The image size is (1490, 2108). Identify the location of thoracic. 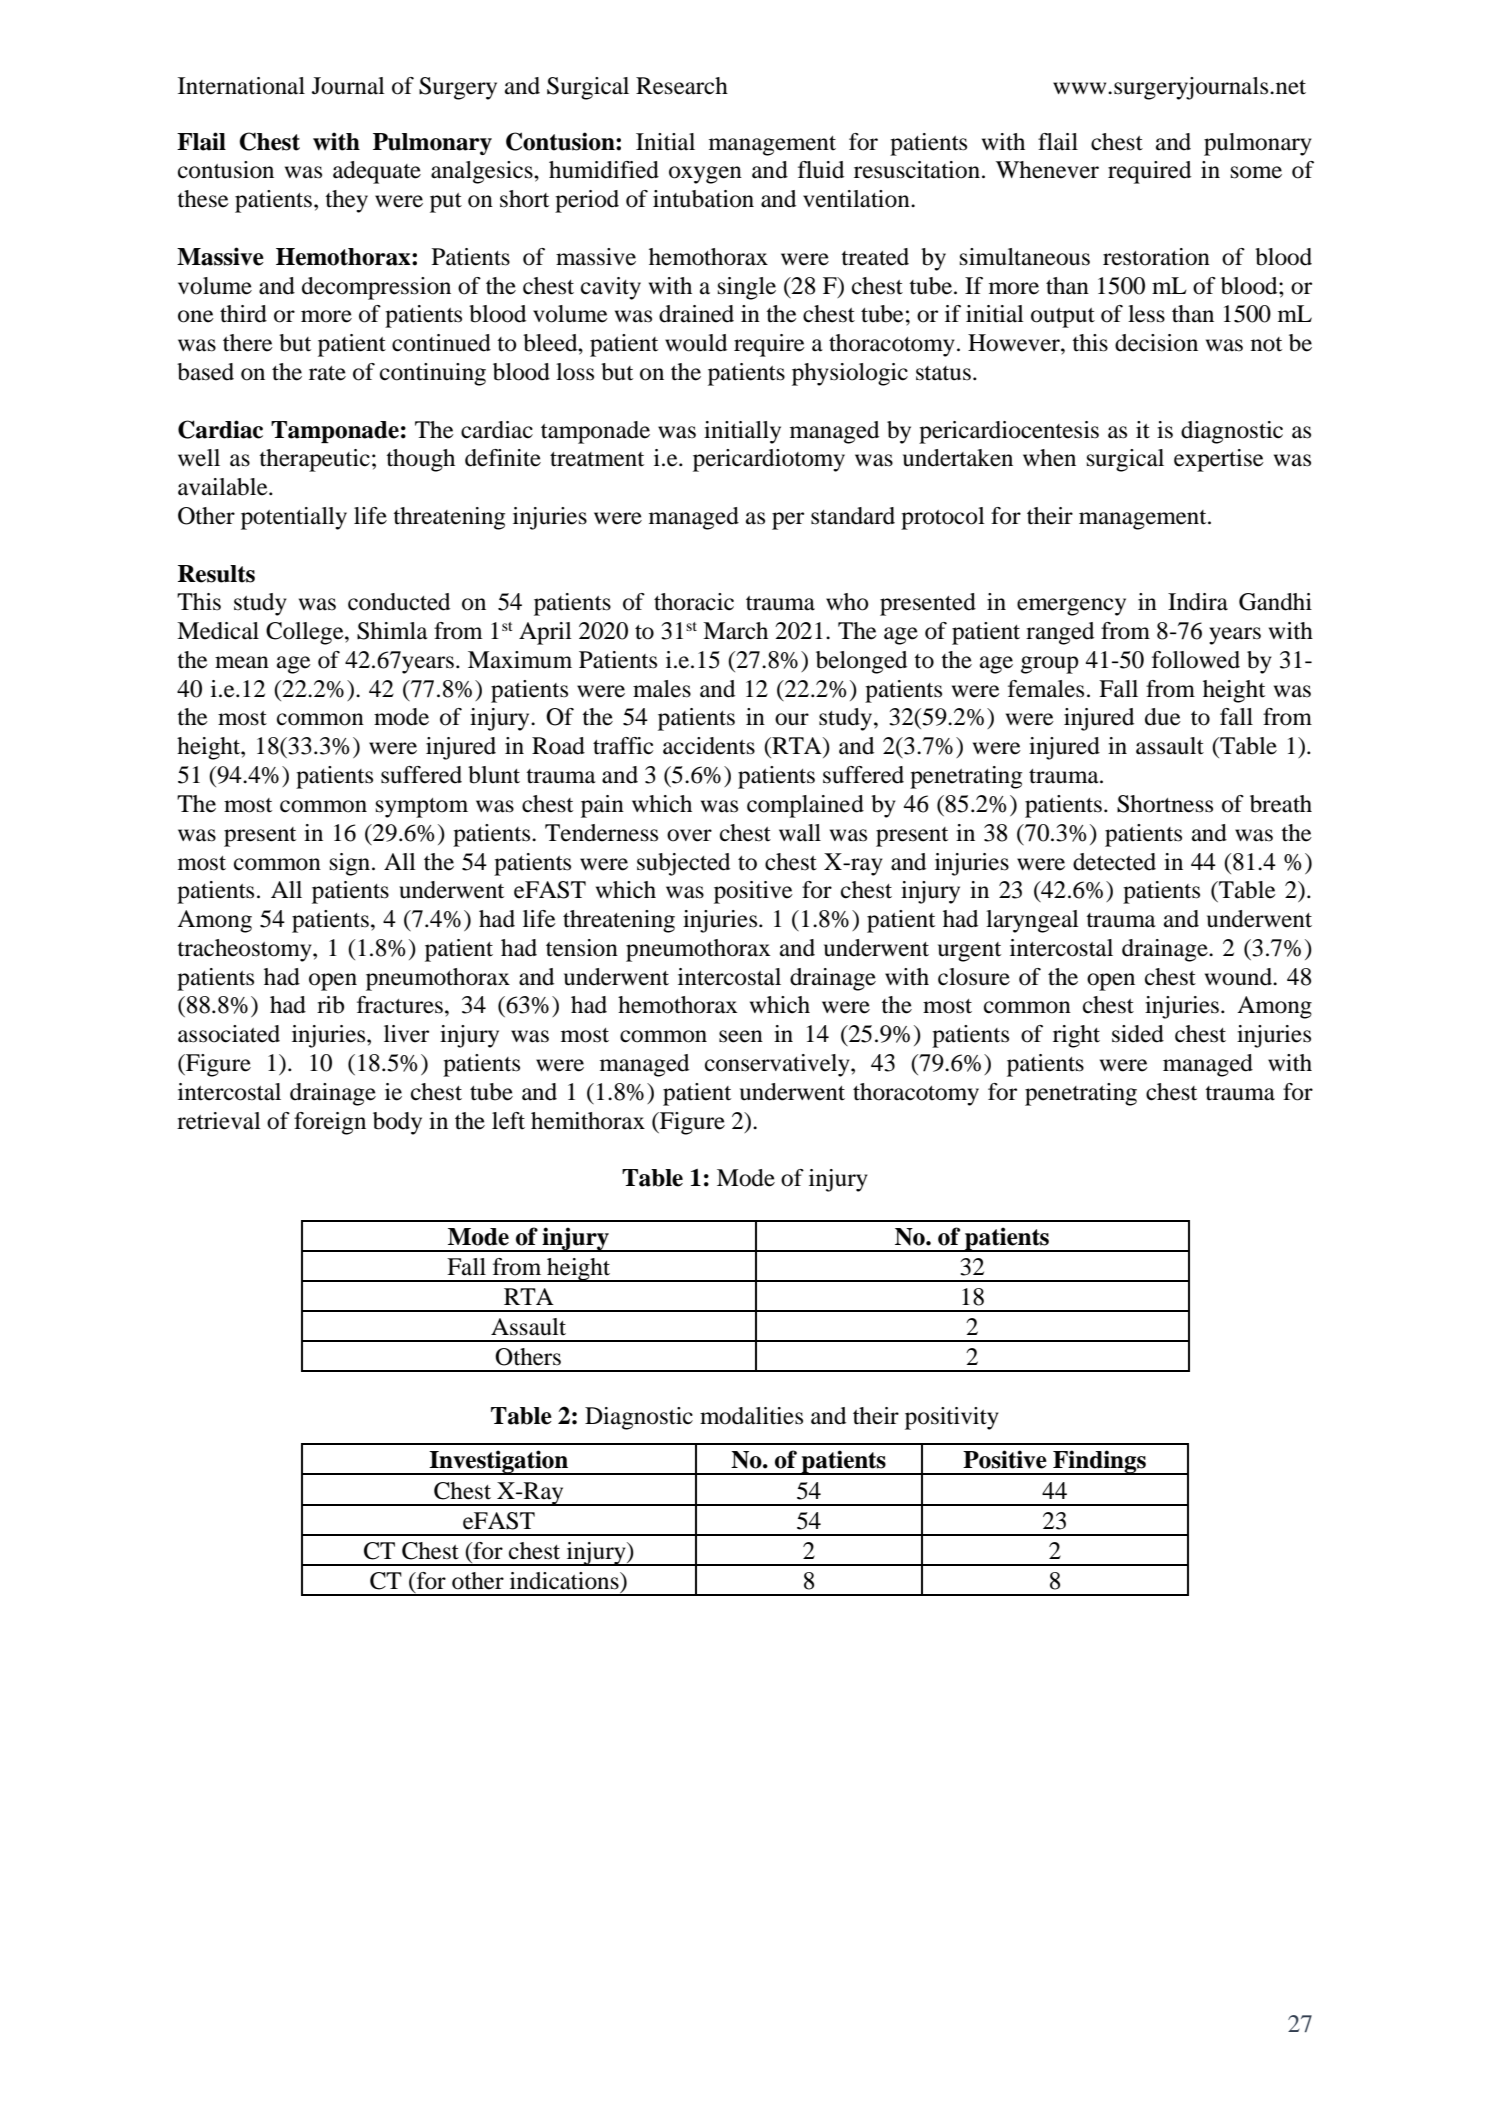
(694, 602).
